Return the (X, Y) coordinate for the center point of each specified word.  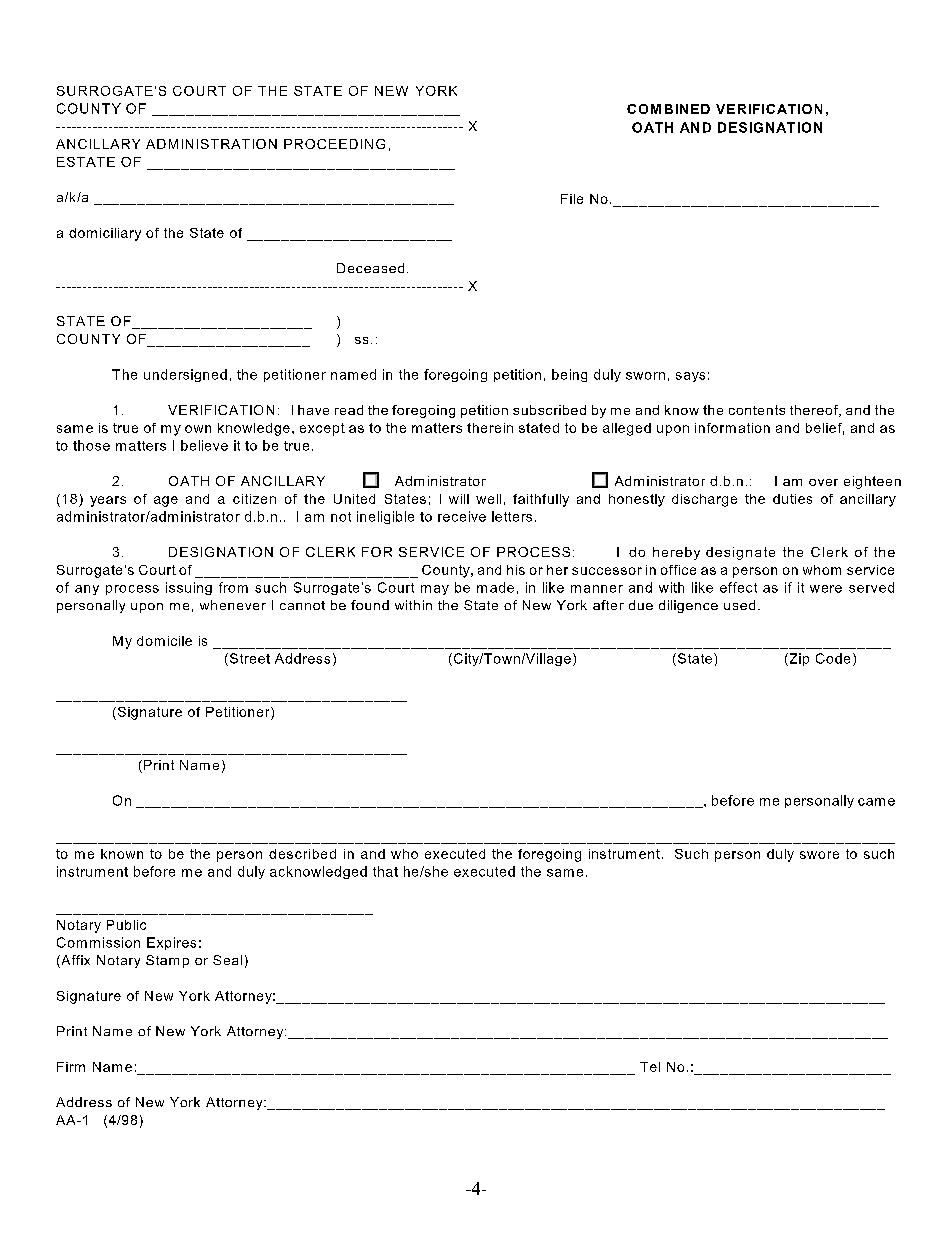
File (572, 199)
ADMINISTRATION (211, 144)
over (823, 482)
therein (490, 428)
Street (248, 659)
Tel (650, 1067)
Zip (798, 659)
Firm (71, 1067)
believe (204, 445)
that (385, 871)
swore (819, 855)
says (690, 377)
